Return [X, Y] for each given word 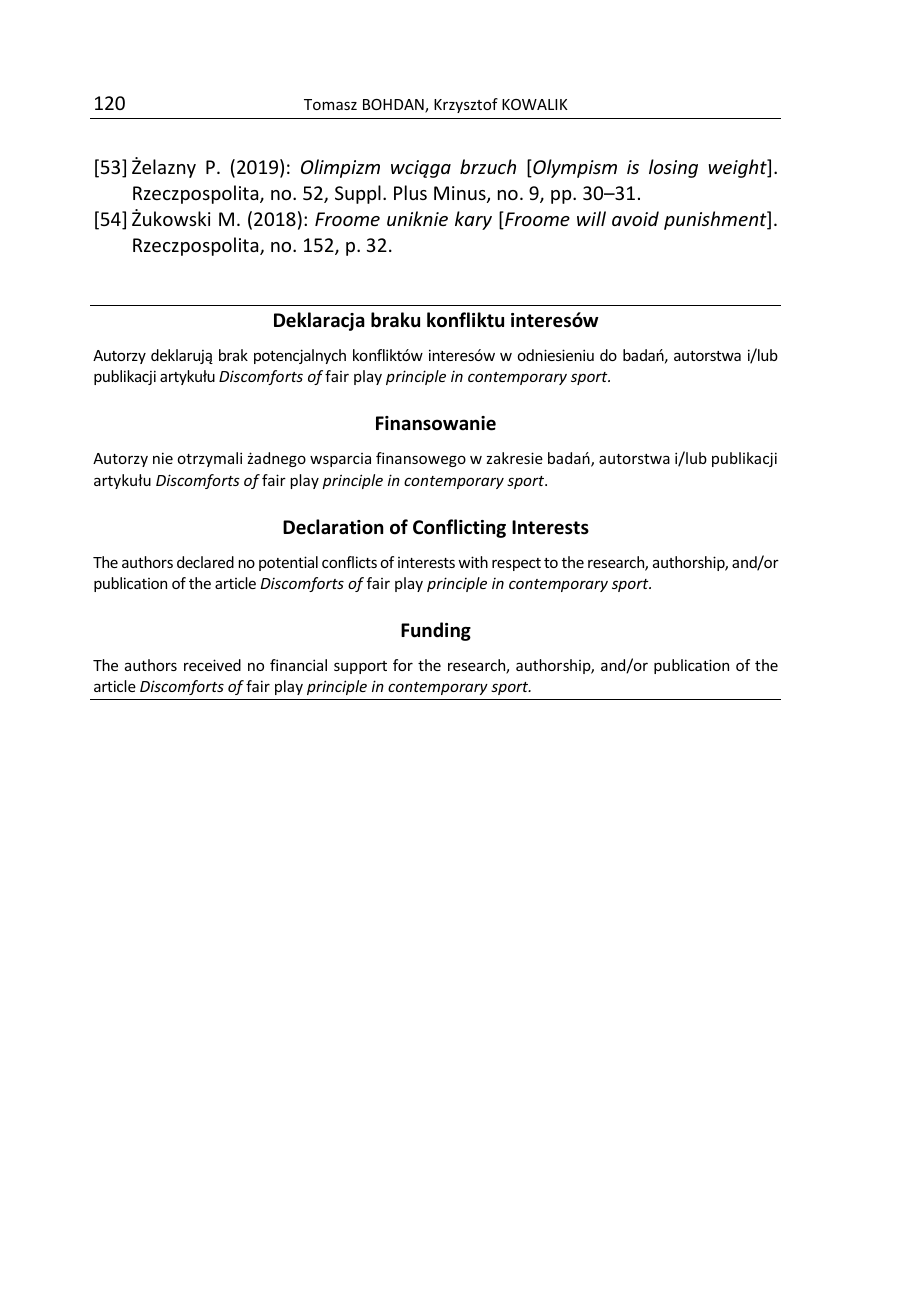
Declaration [333, 527]
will [591, 218]
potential [288, 563]
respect [516, 564]
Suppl [358, 194]
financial [298, 665]
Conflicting [459, 528]
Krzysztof [466, 105]
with [473, 562]
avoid [635, 218]
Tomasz [330, 104]
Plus [410, 192]
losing [673, 168]
